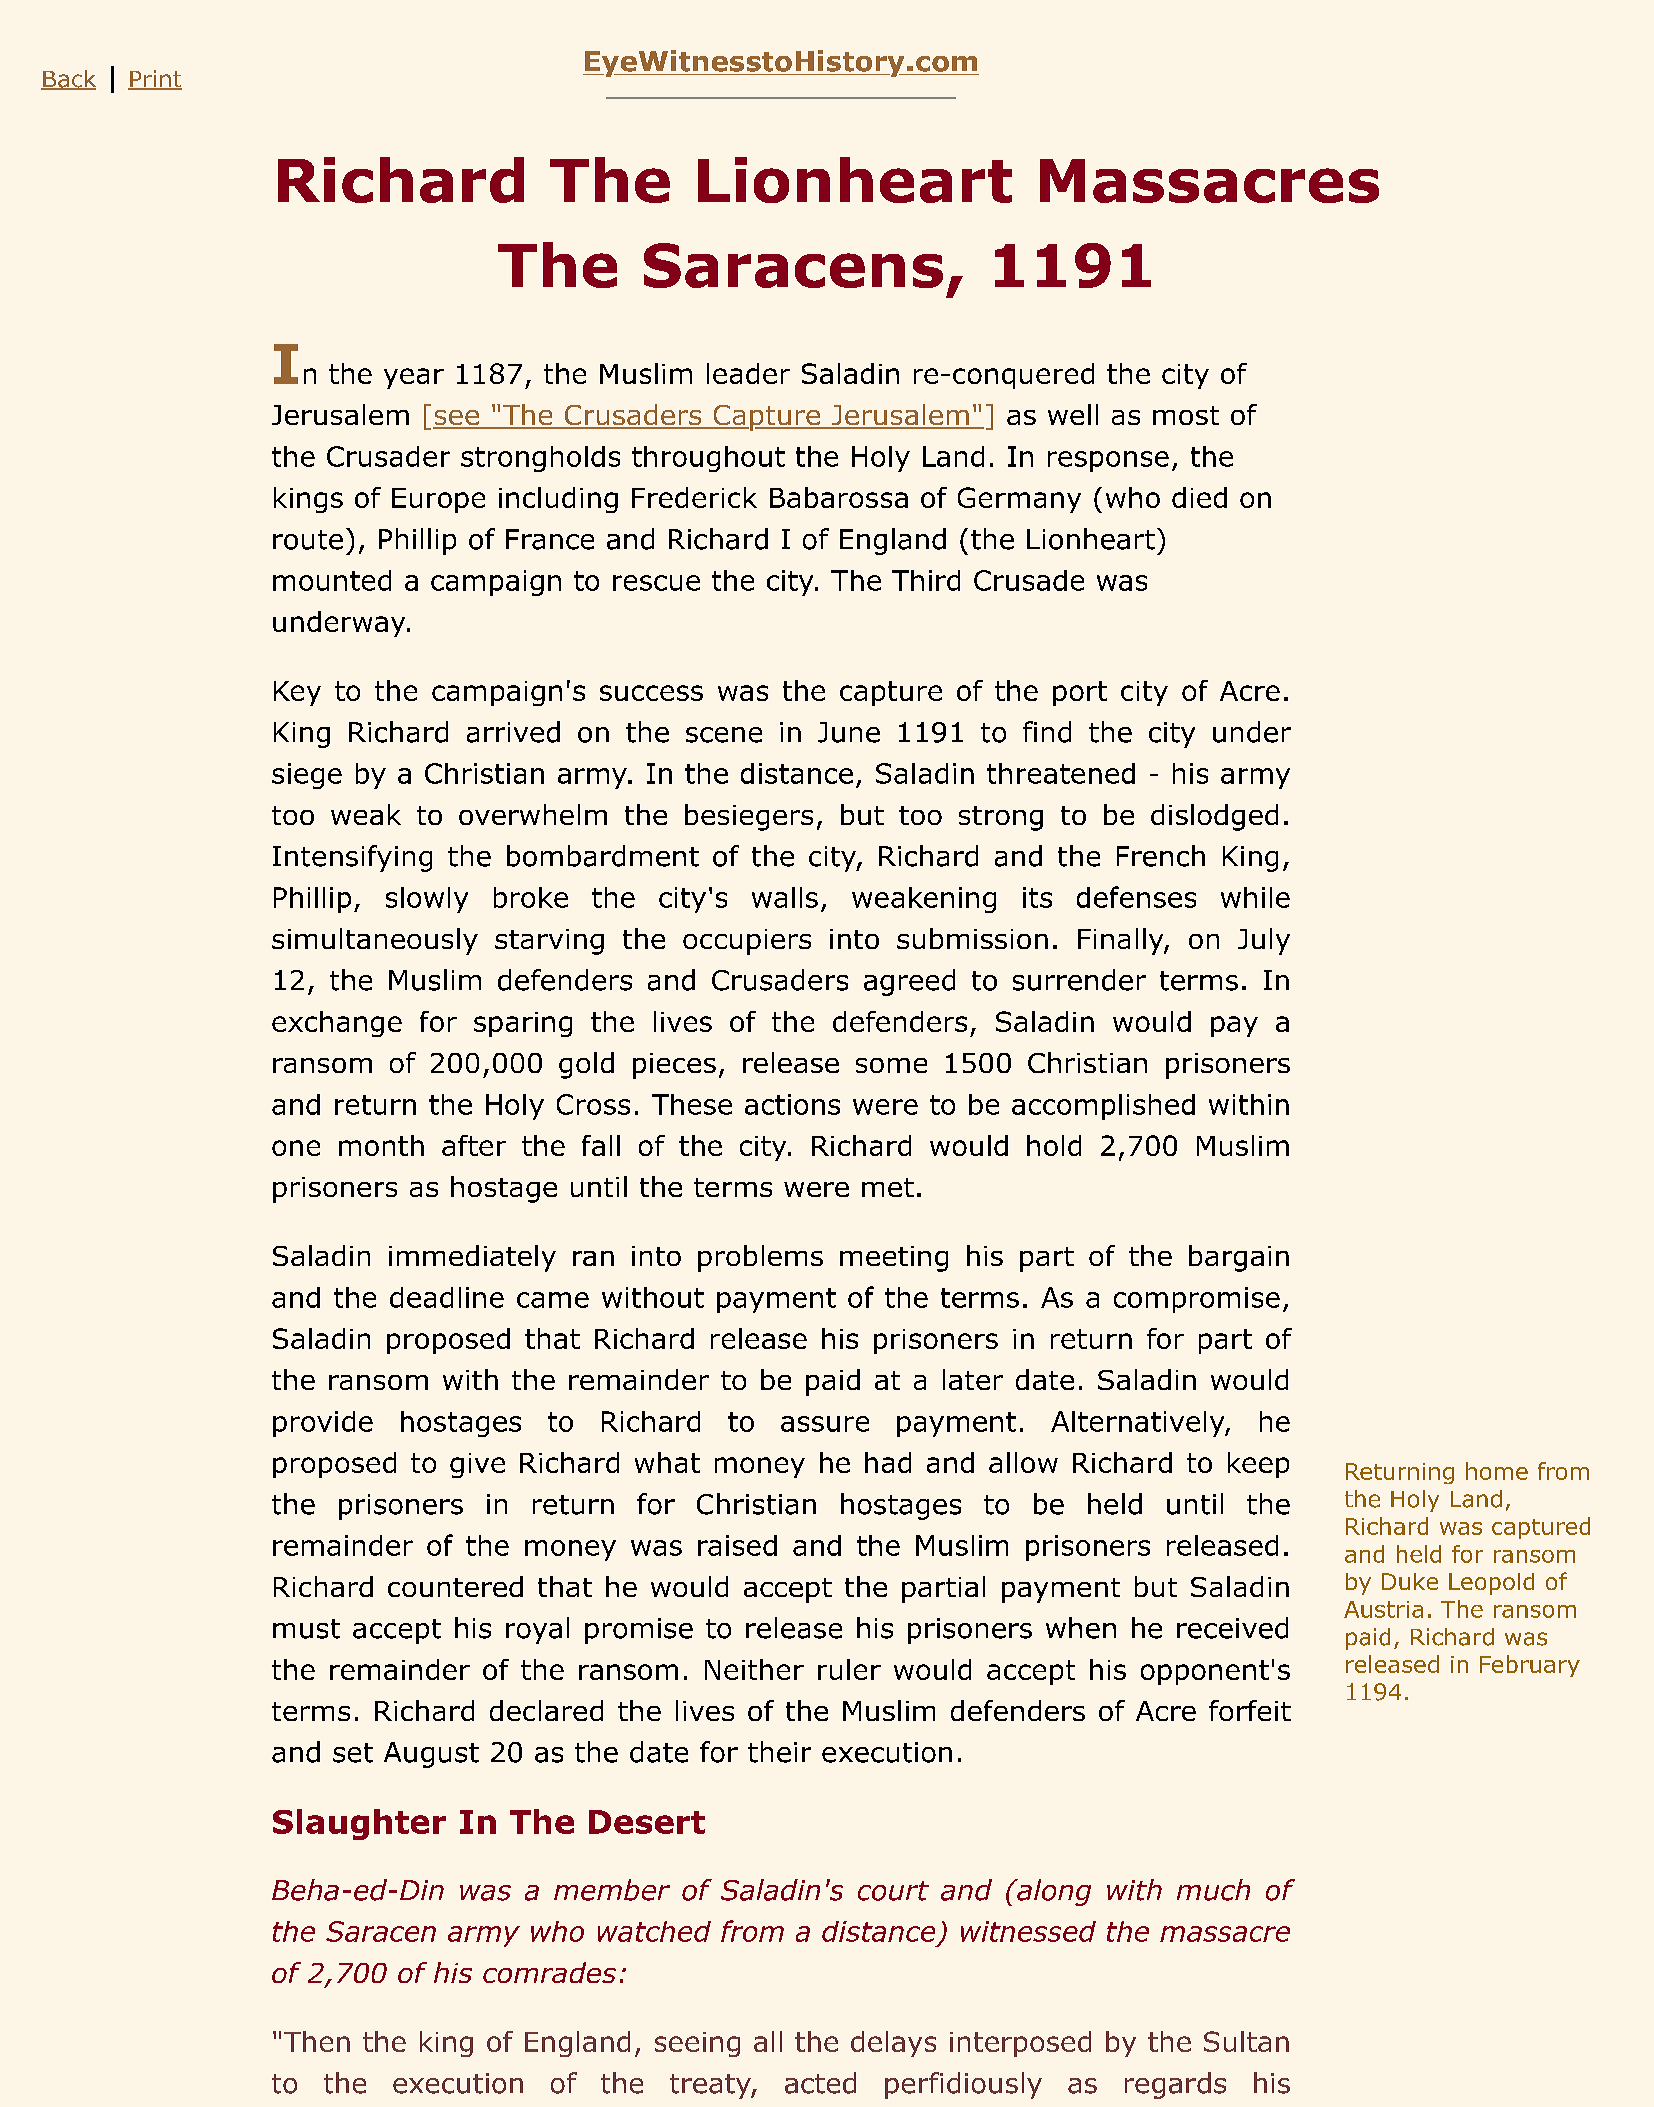 This image has height=2107, width=1654. Describe the element at coordinates (820, 2083) in the image. I see `acted` at that location.
